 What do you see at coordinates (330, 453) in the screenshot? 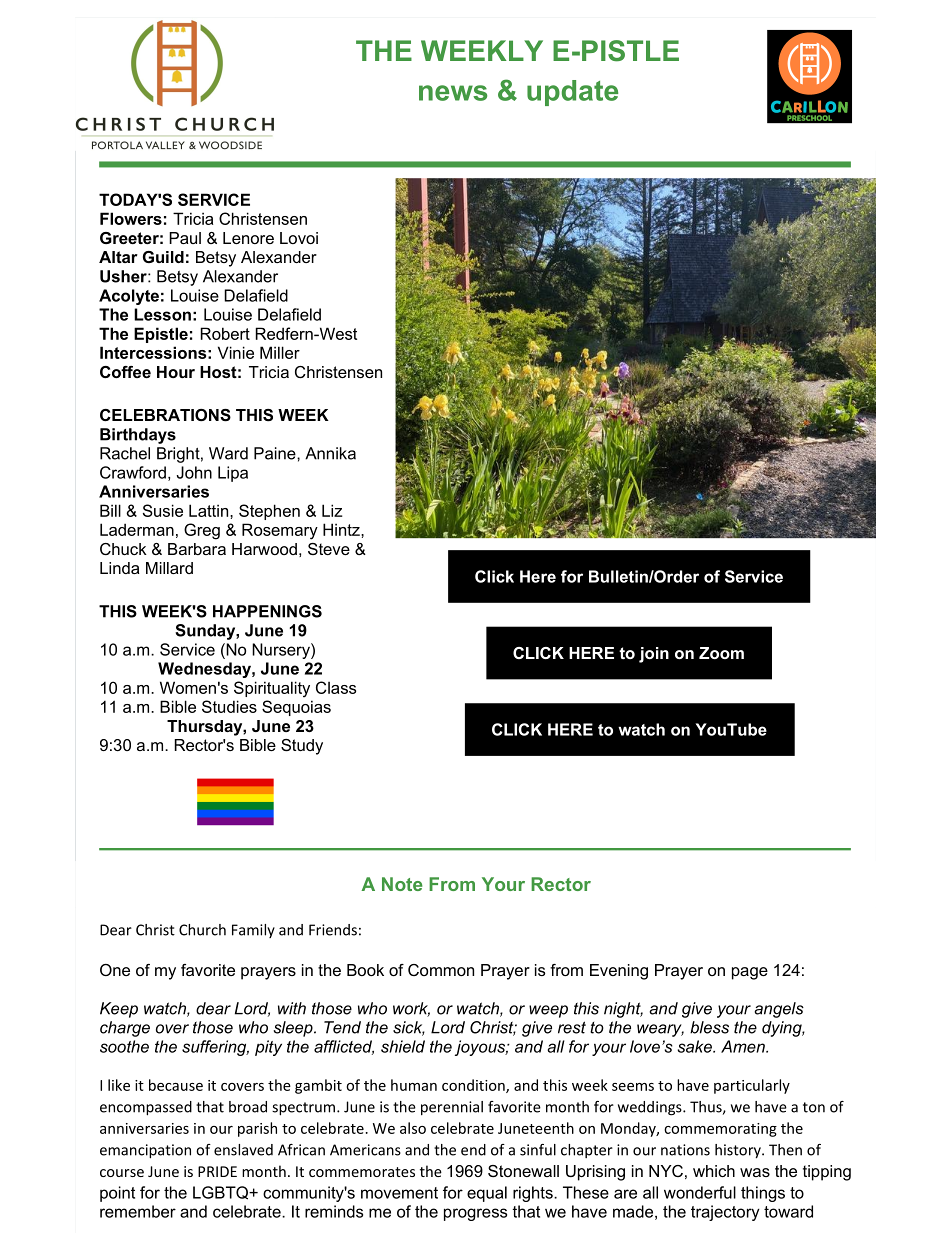
I see `Annika` at bounding box center [330, 453].
